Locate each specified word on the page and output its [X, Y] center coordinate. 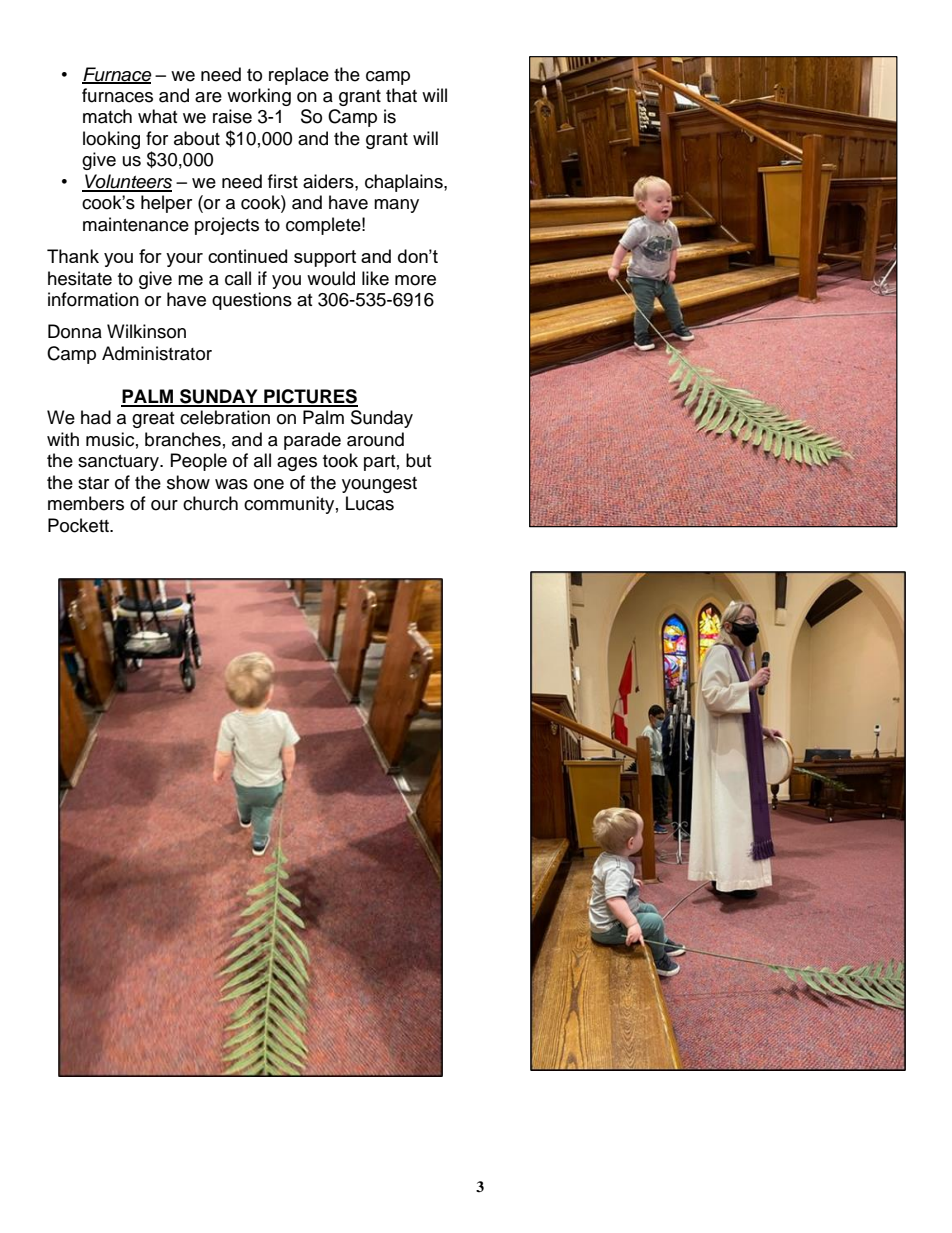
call [238, 278]
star [93, 483]
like [375, 278]
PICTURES [310, 397]
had [96, 417]
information [93, 299]
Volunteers [127, 182]
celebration [225, 417]
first [283, 181]
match [107, 116]
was [231, 484]
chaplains [405, 183]
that [401, 95]
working [259, 97]
